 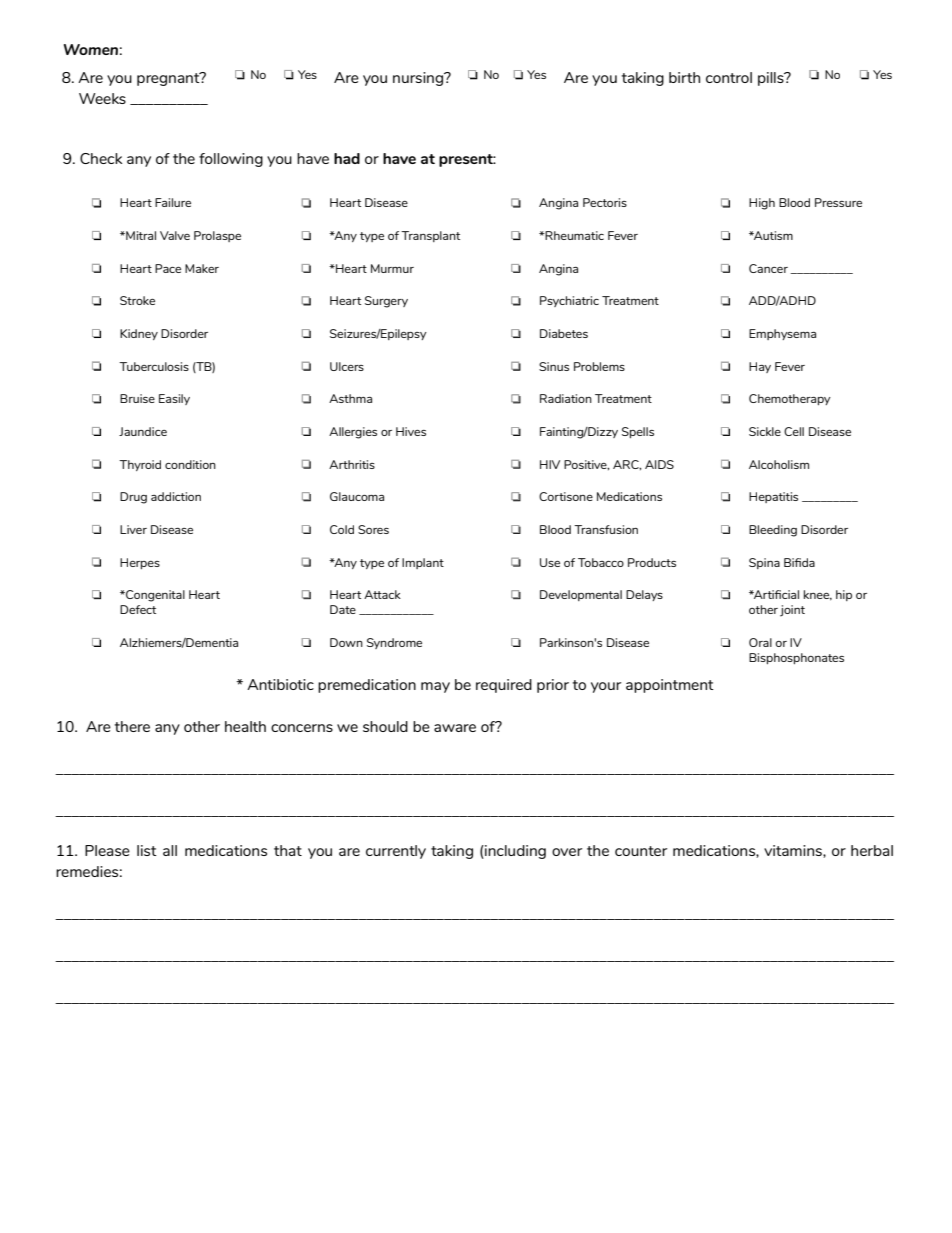 What do you see at coordinates (102, 98) in the screenshot?
I see `Weeks` at bounding box center [102, 98].
